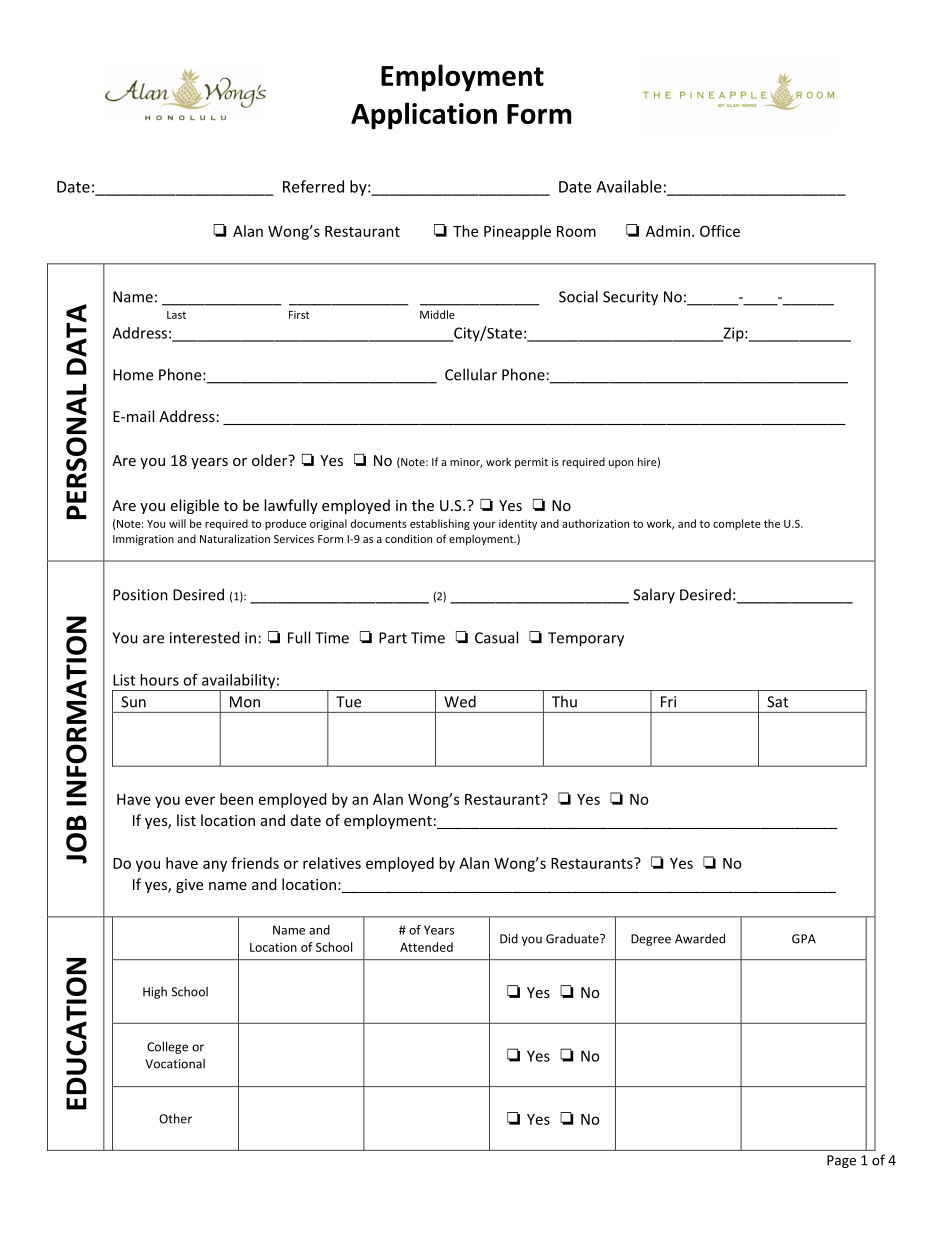 This page has height=1233, width=952. Describe the element at coordinates (720, 231) in the page. I see `Office` at that location.
